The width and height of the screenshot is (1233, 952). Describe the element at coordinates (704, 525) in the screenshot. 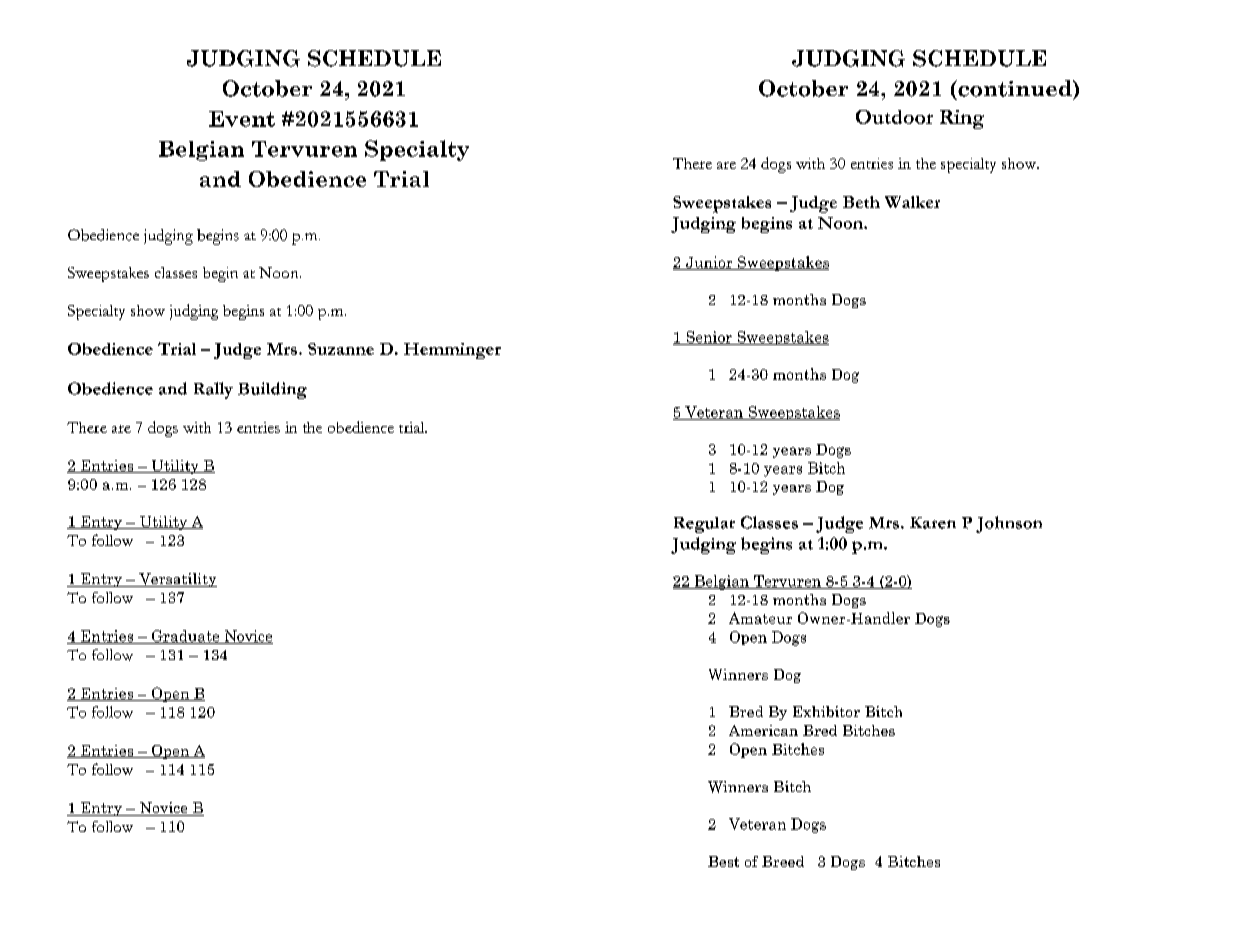

I see `Regular` at that location.
